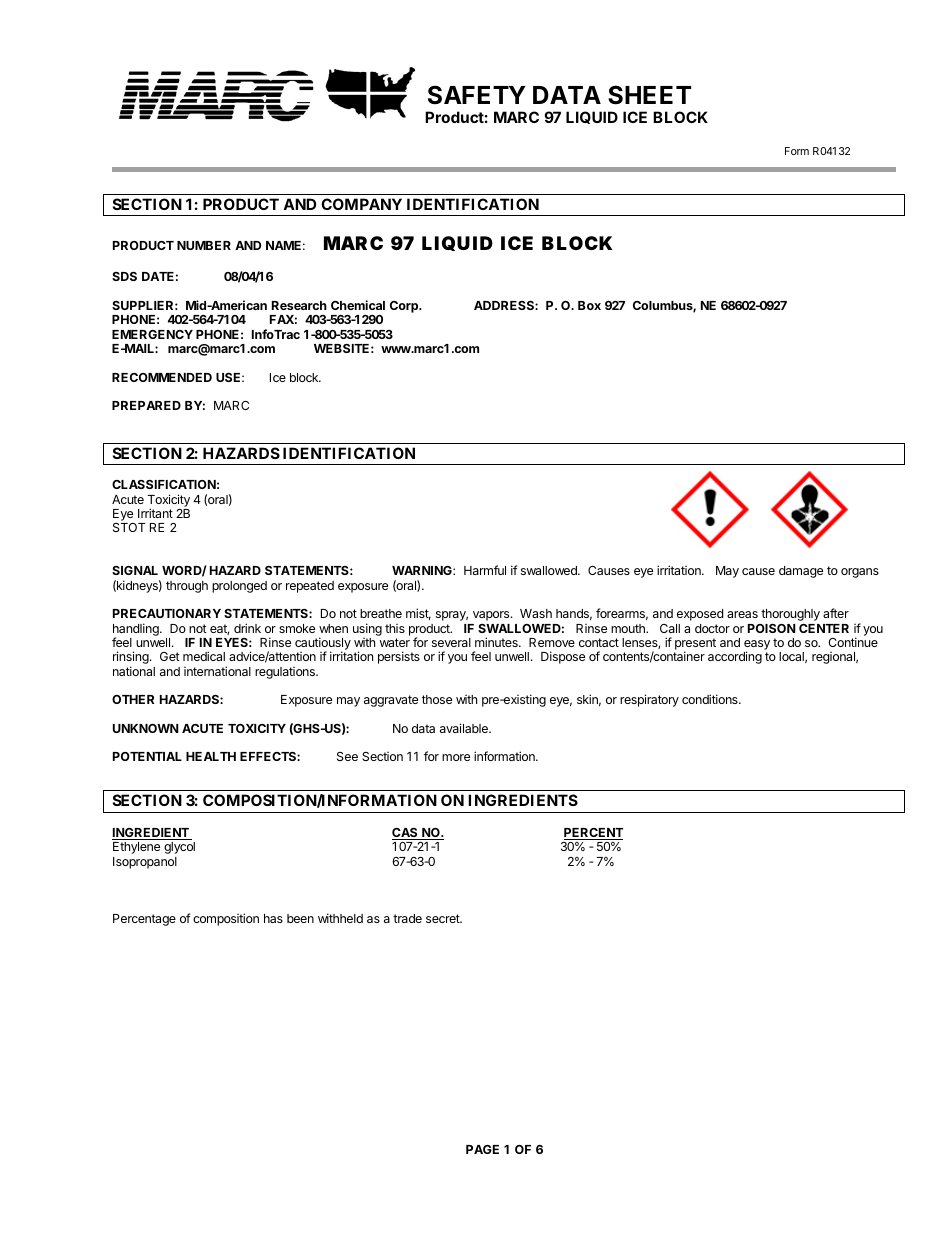  I want to click on SHEET, so click(649, 95).
